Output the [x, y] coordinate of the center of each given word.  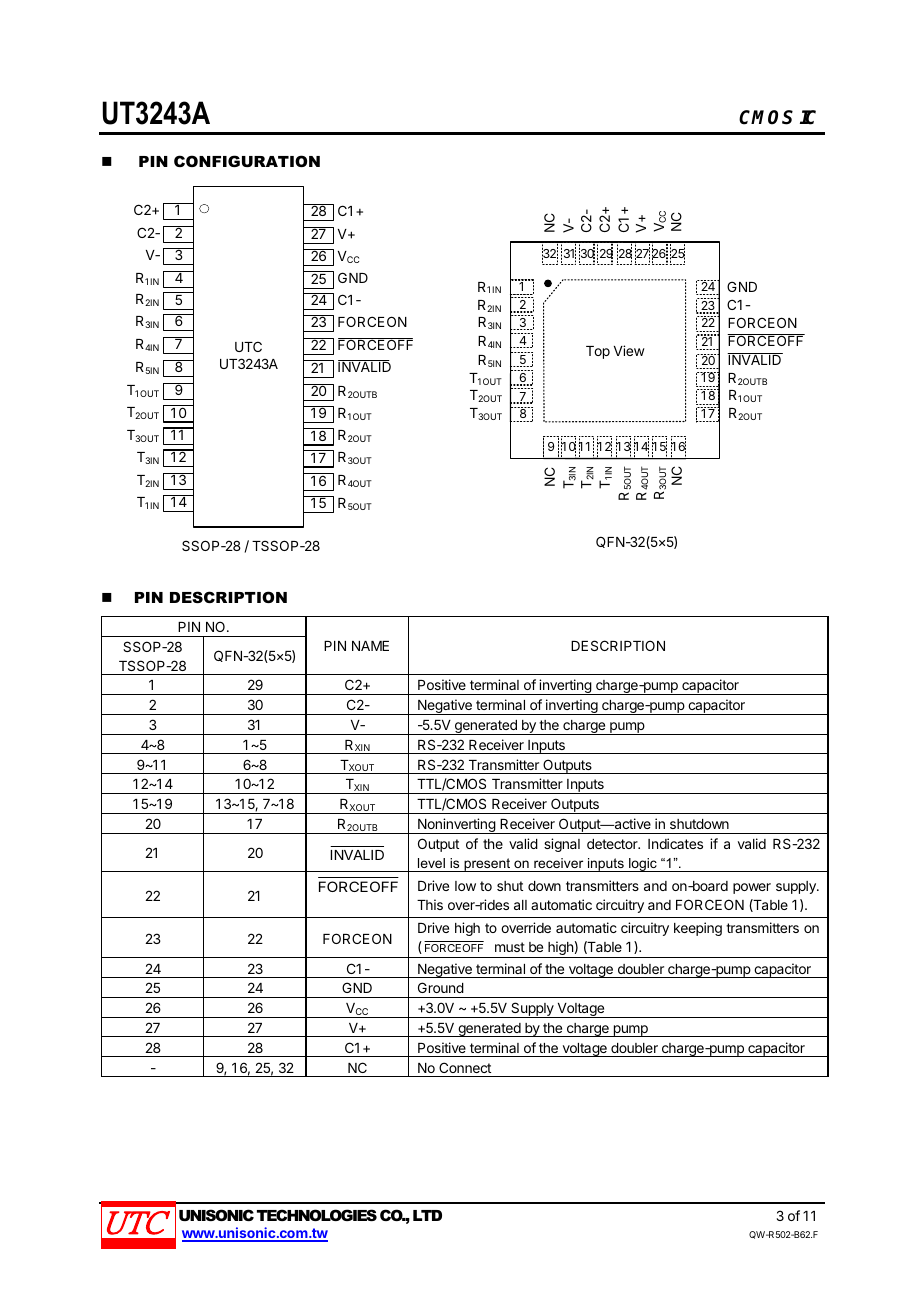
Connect [465, 1067]
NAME [370, 646]
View [629, 350]
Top [598, 352]
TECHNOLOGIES [317, 1215]
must [510, 947]
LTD [427, 1215]
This [430, 904]
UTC [248, 346]
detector [613, 844]
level [431, 863]
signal [562, 845]
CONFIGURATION [247, 161]
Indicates [675, 843]
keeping [698, 929]
